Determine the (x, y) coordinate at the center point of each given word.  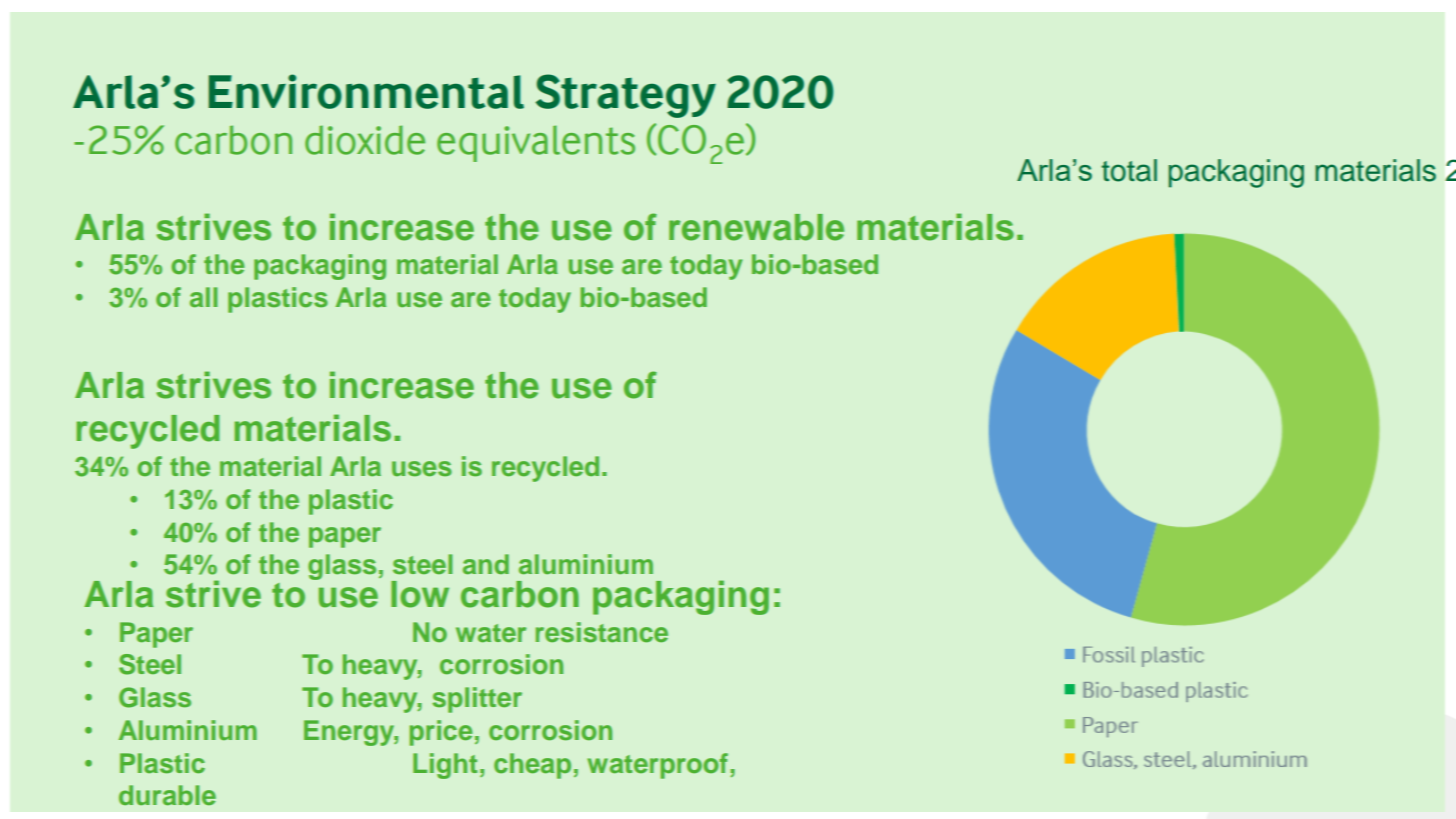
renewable (756, 227)
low (420, 594)
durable (167, 795)
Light (445, 766)
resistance (602, 632)
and (486, 564)
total (1129, 170)
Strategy (626, 96)
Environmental (366, 91)
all (204, 297)
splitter (477, 700)
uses (422, 469)
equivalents (536, 143)
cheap (532, 766)
